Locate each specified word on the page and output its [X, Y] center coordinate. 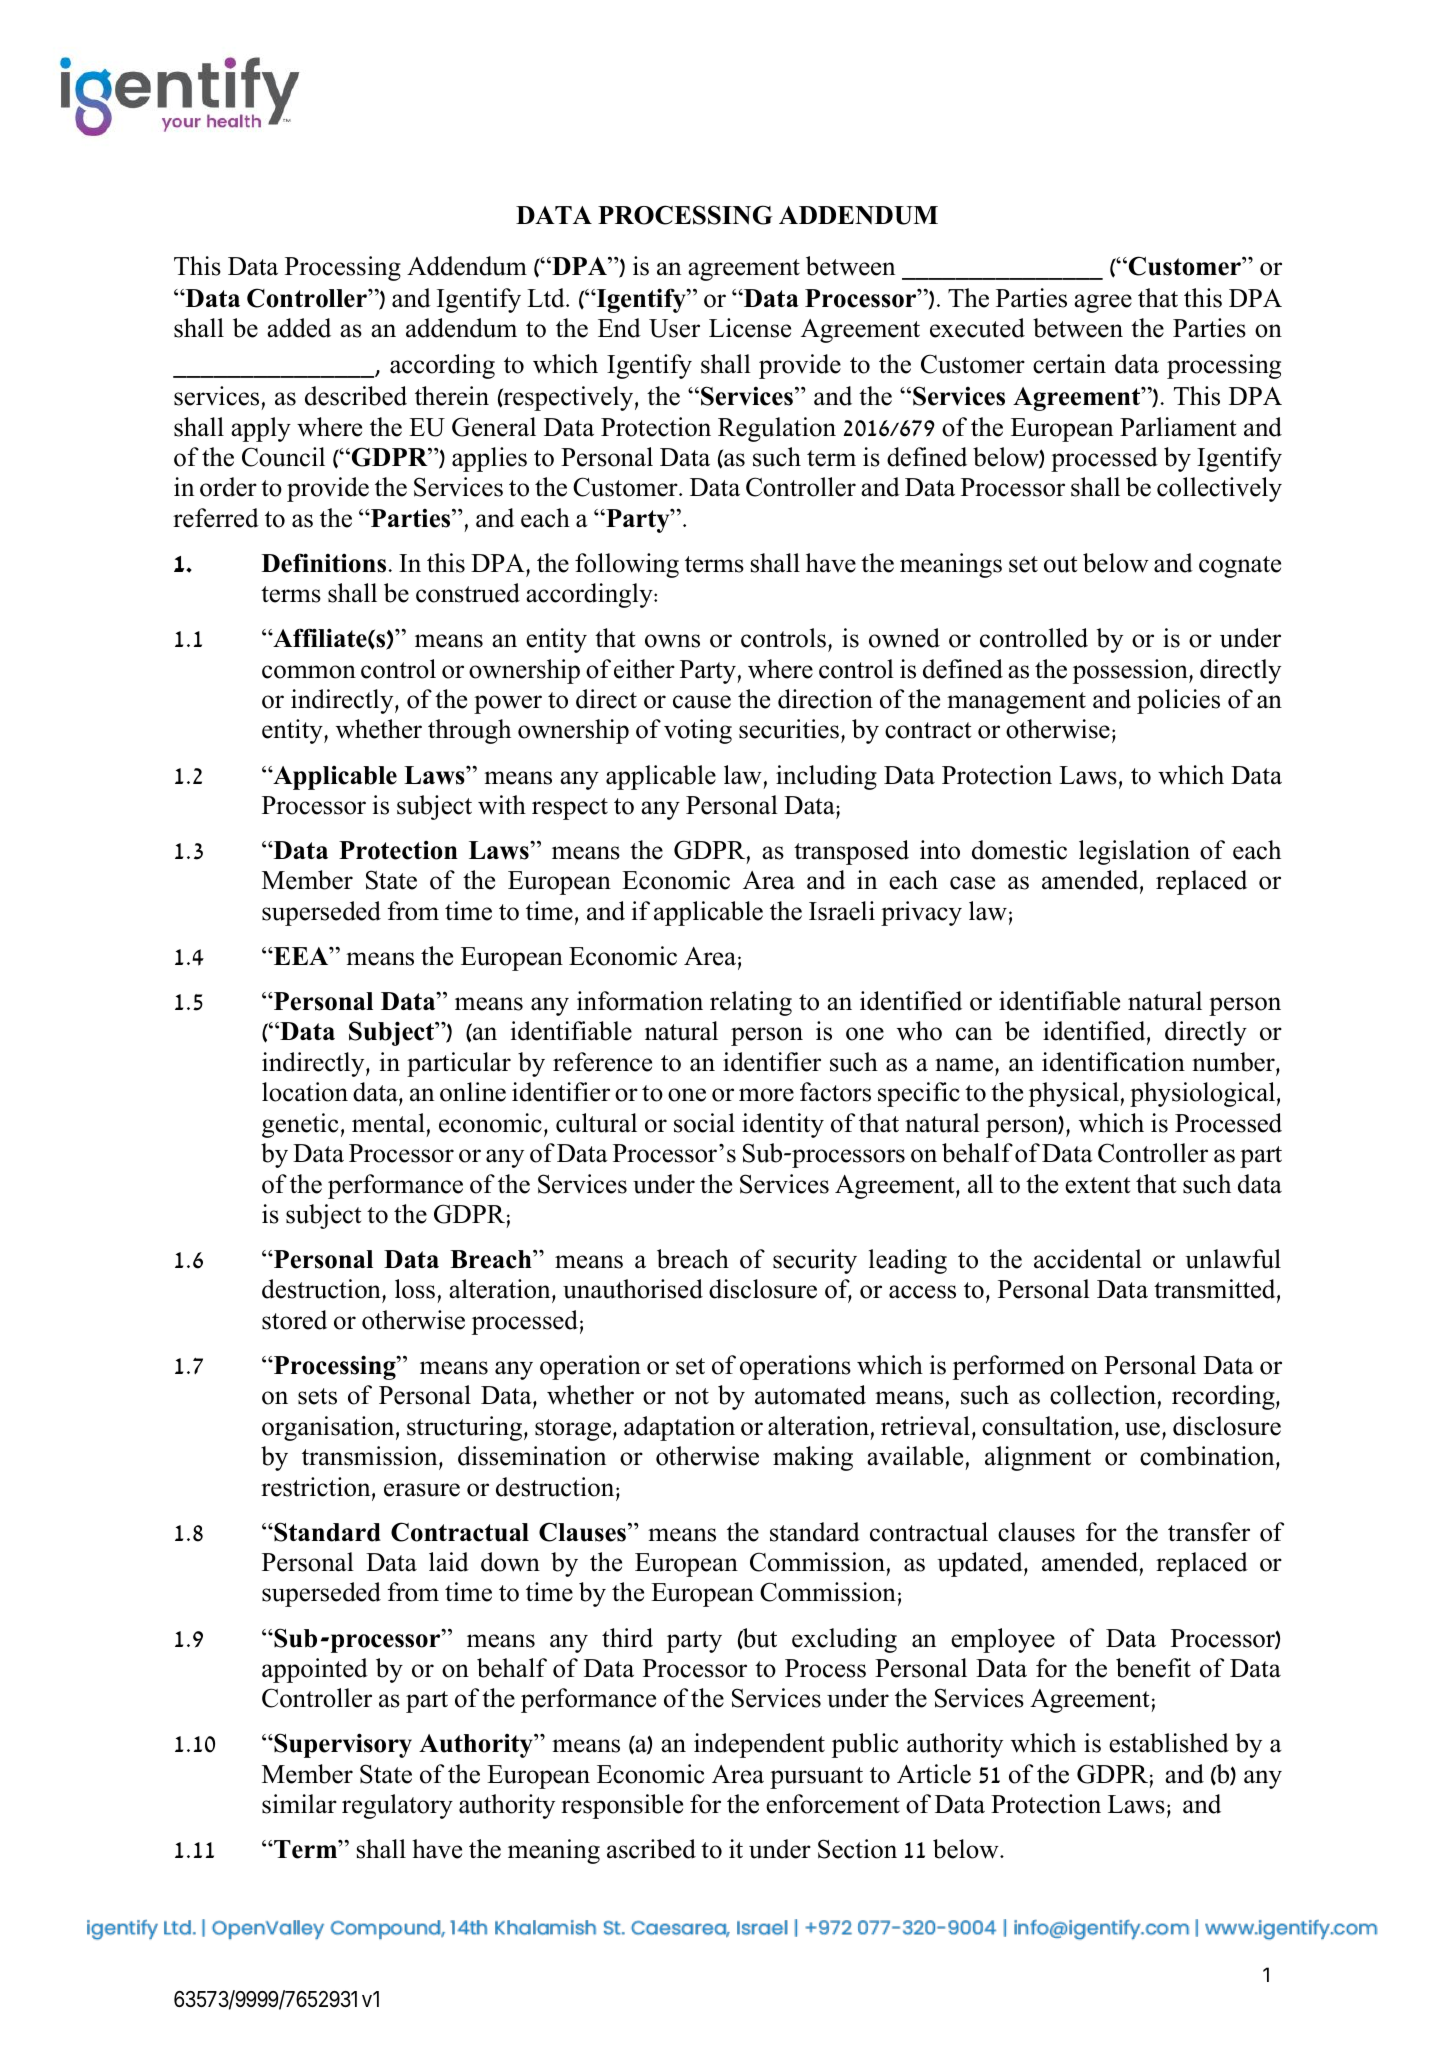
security [815, 1261]
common [309, 672]
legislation [1134, 852]
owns [672, 641]
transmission [371, 1456]
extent [1097, 1185]
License [750, 328]
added [299, 328]
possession [1131, 671]
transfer [1209, 1532]
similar [299, 1804]
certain [1069, 364]
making [813, 1458]
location [305, 1092]
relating [751, 1003]
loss [415, 1289]
